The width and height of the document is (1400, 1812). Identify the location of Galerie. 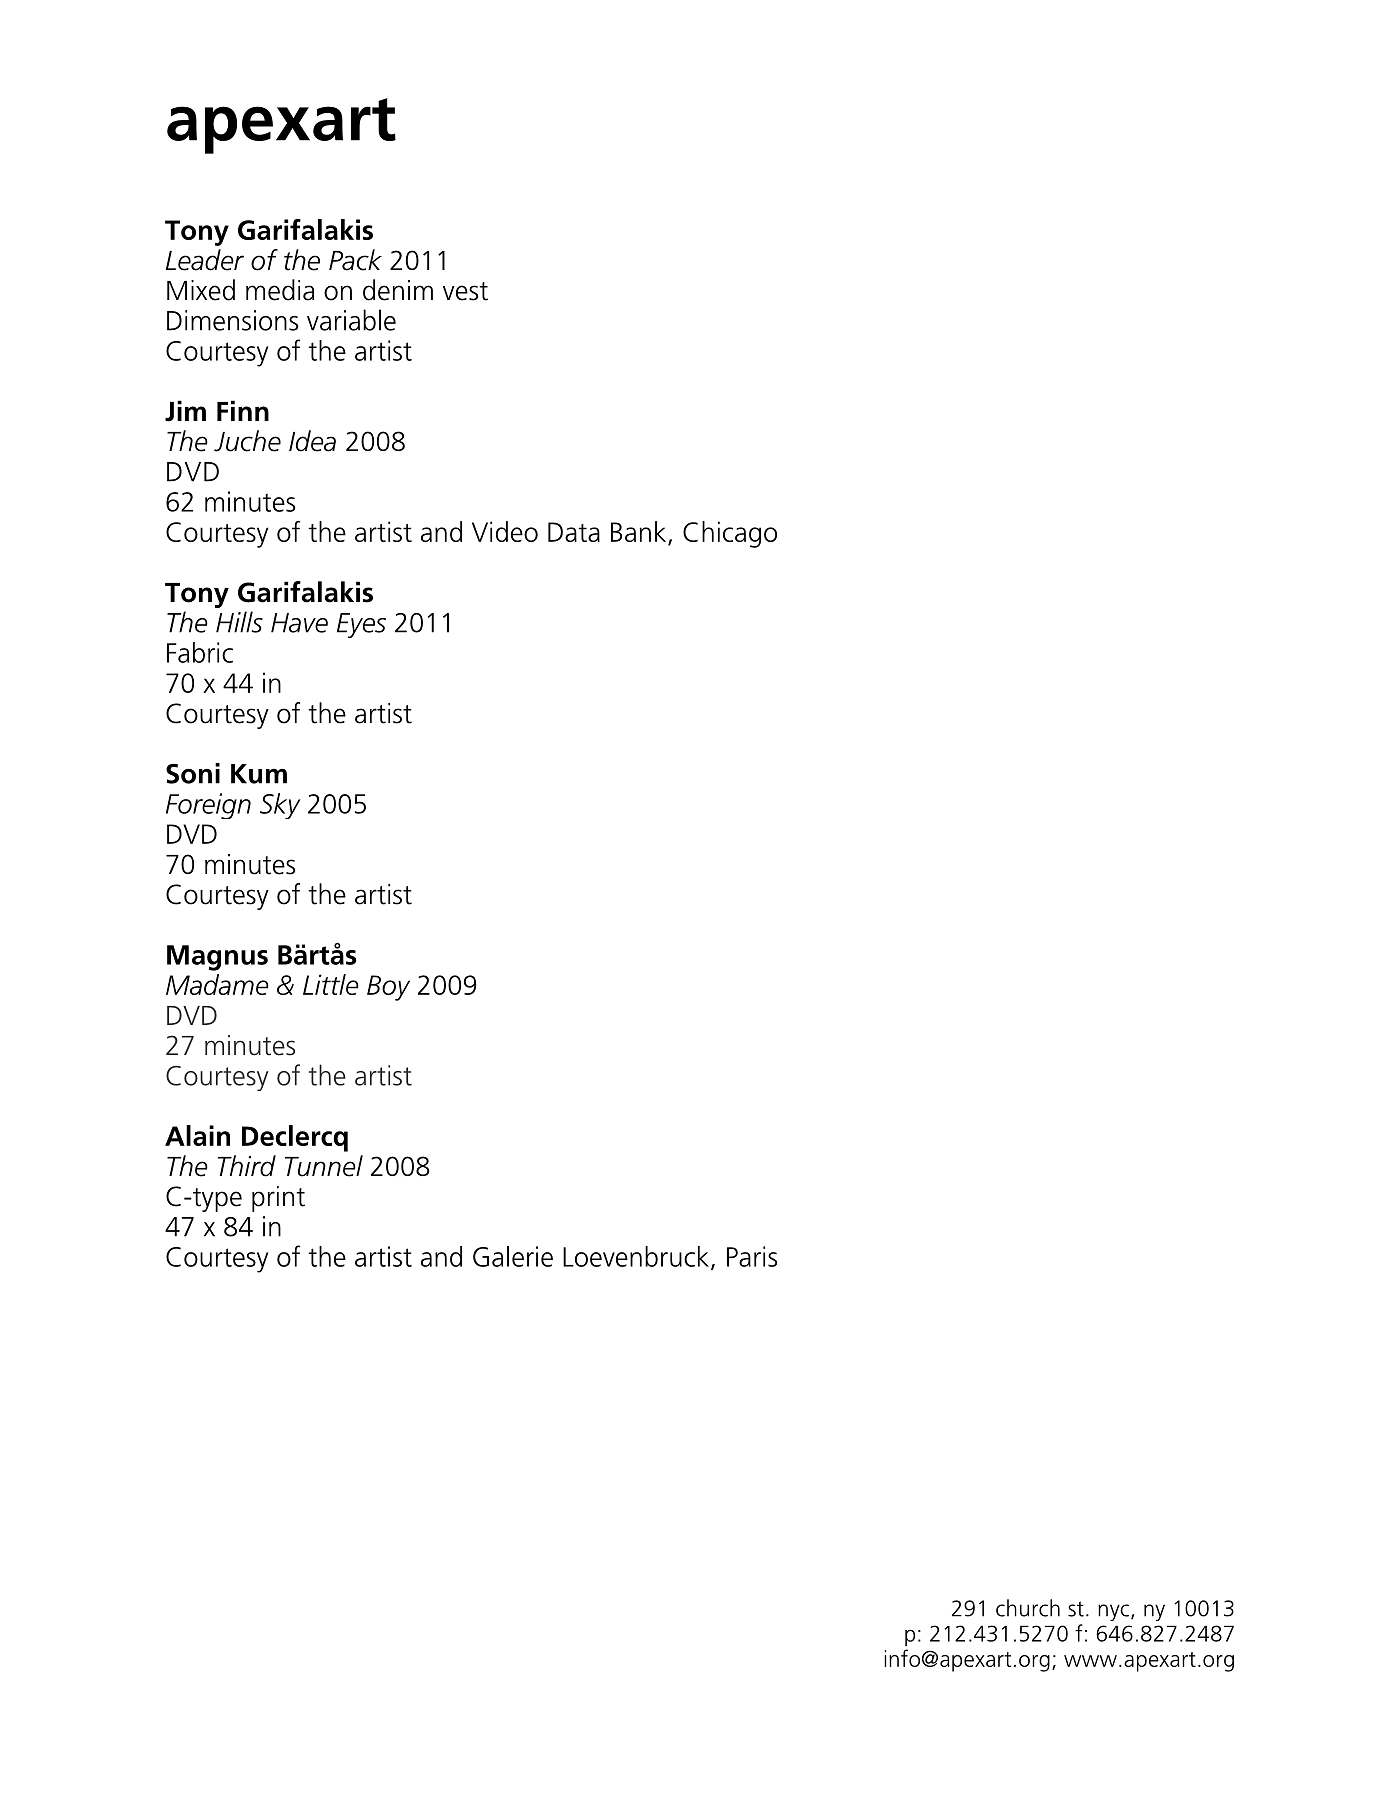
(513, 1256).
